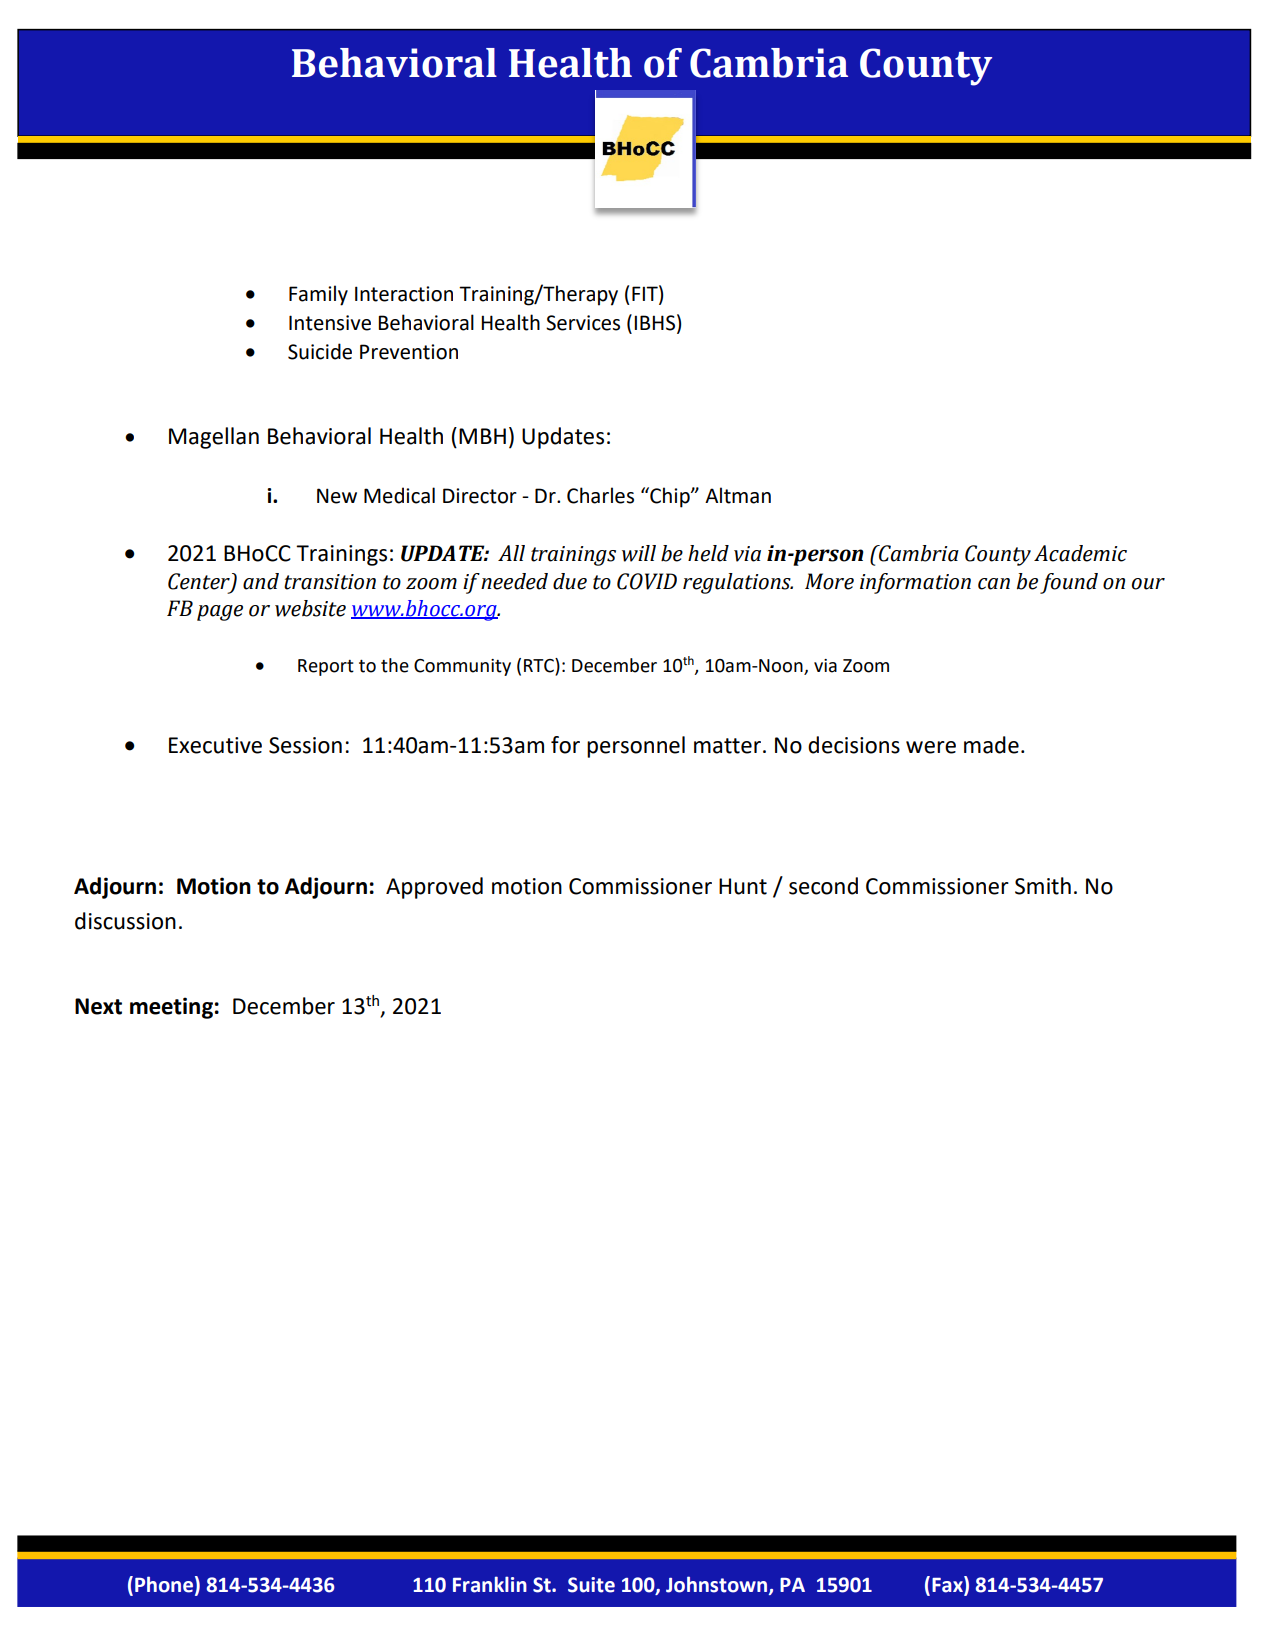 This screenshot has height=1634, width=1262. Describe the element at coordinates (164, 1584) in the screenshot. I see `Phone` at that location.
